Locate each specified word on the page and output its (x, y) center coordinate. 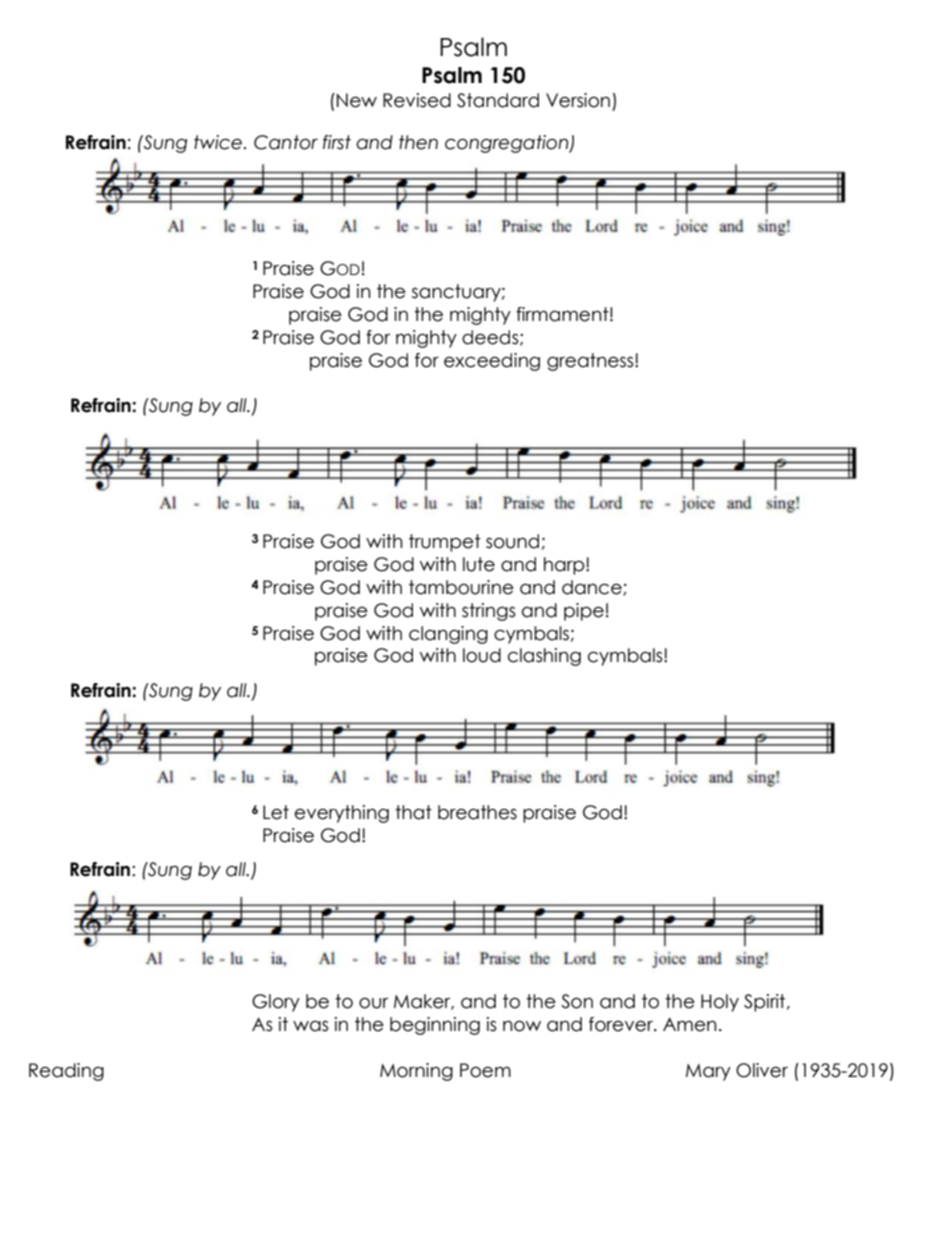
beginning (435, 1026)
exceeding (492, 362)
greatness (591, 362)
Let (276, 812)
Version (578, 100)
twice (218, 142)
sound (512, 541)
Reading (66, 1072)
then (418, 142)
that (413, 812)
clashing (544, 657)
